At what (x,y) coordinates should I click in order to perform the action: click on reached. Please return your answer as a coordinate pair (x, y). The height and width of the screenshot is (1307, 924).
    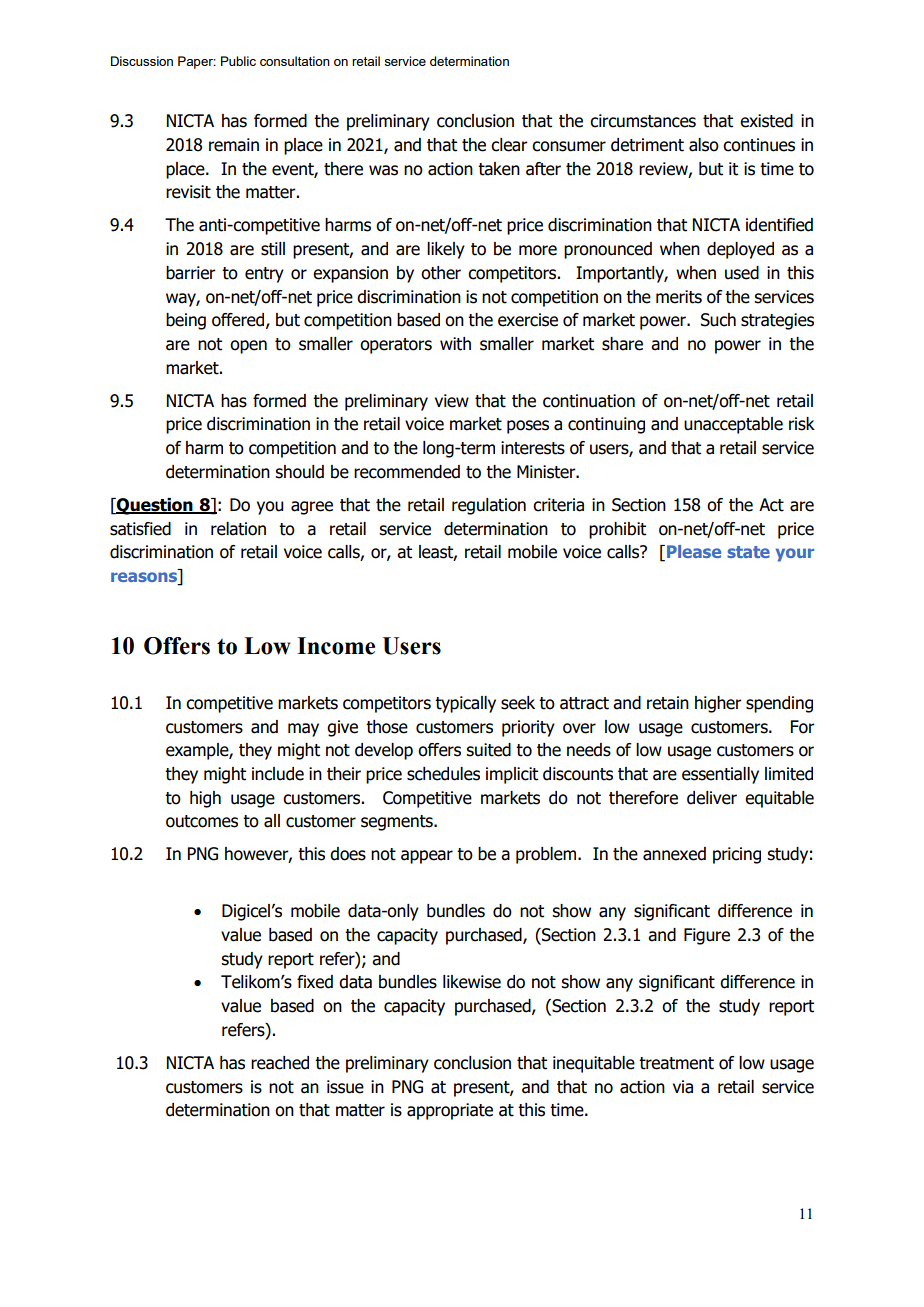
    Looking at the image, I should click on (280, 1063).
